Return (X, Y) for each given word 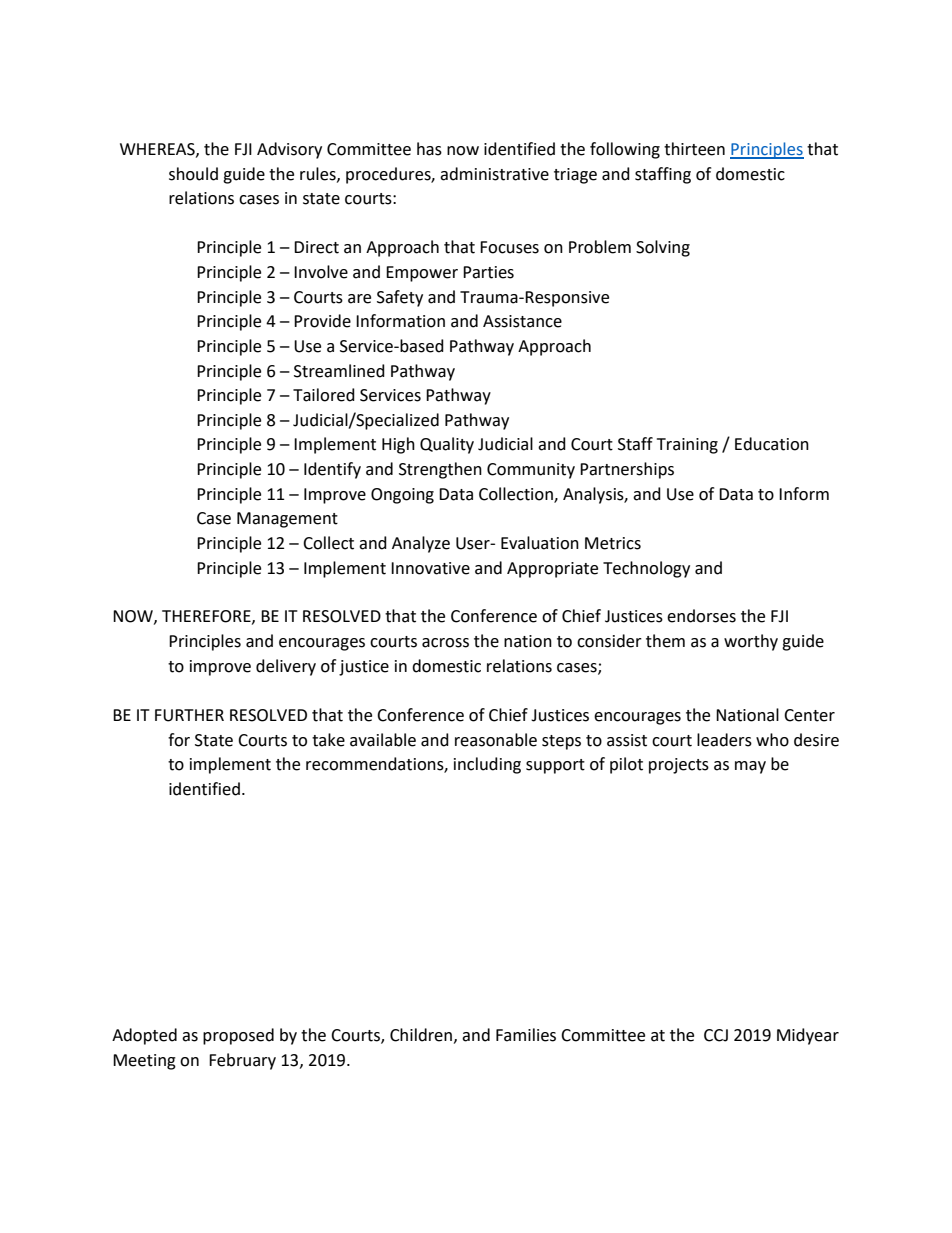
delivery (286, 667)
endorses (701, 616)
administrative (494, 174)
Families (526, 1035)
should (193, 174)
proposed (238, 1036)
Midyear (808, 1036)
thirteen (694, 149)
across (445, 643)
